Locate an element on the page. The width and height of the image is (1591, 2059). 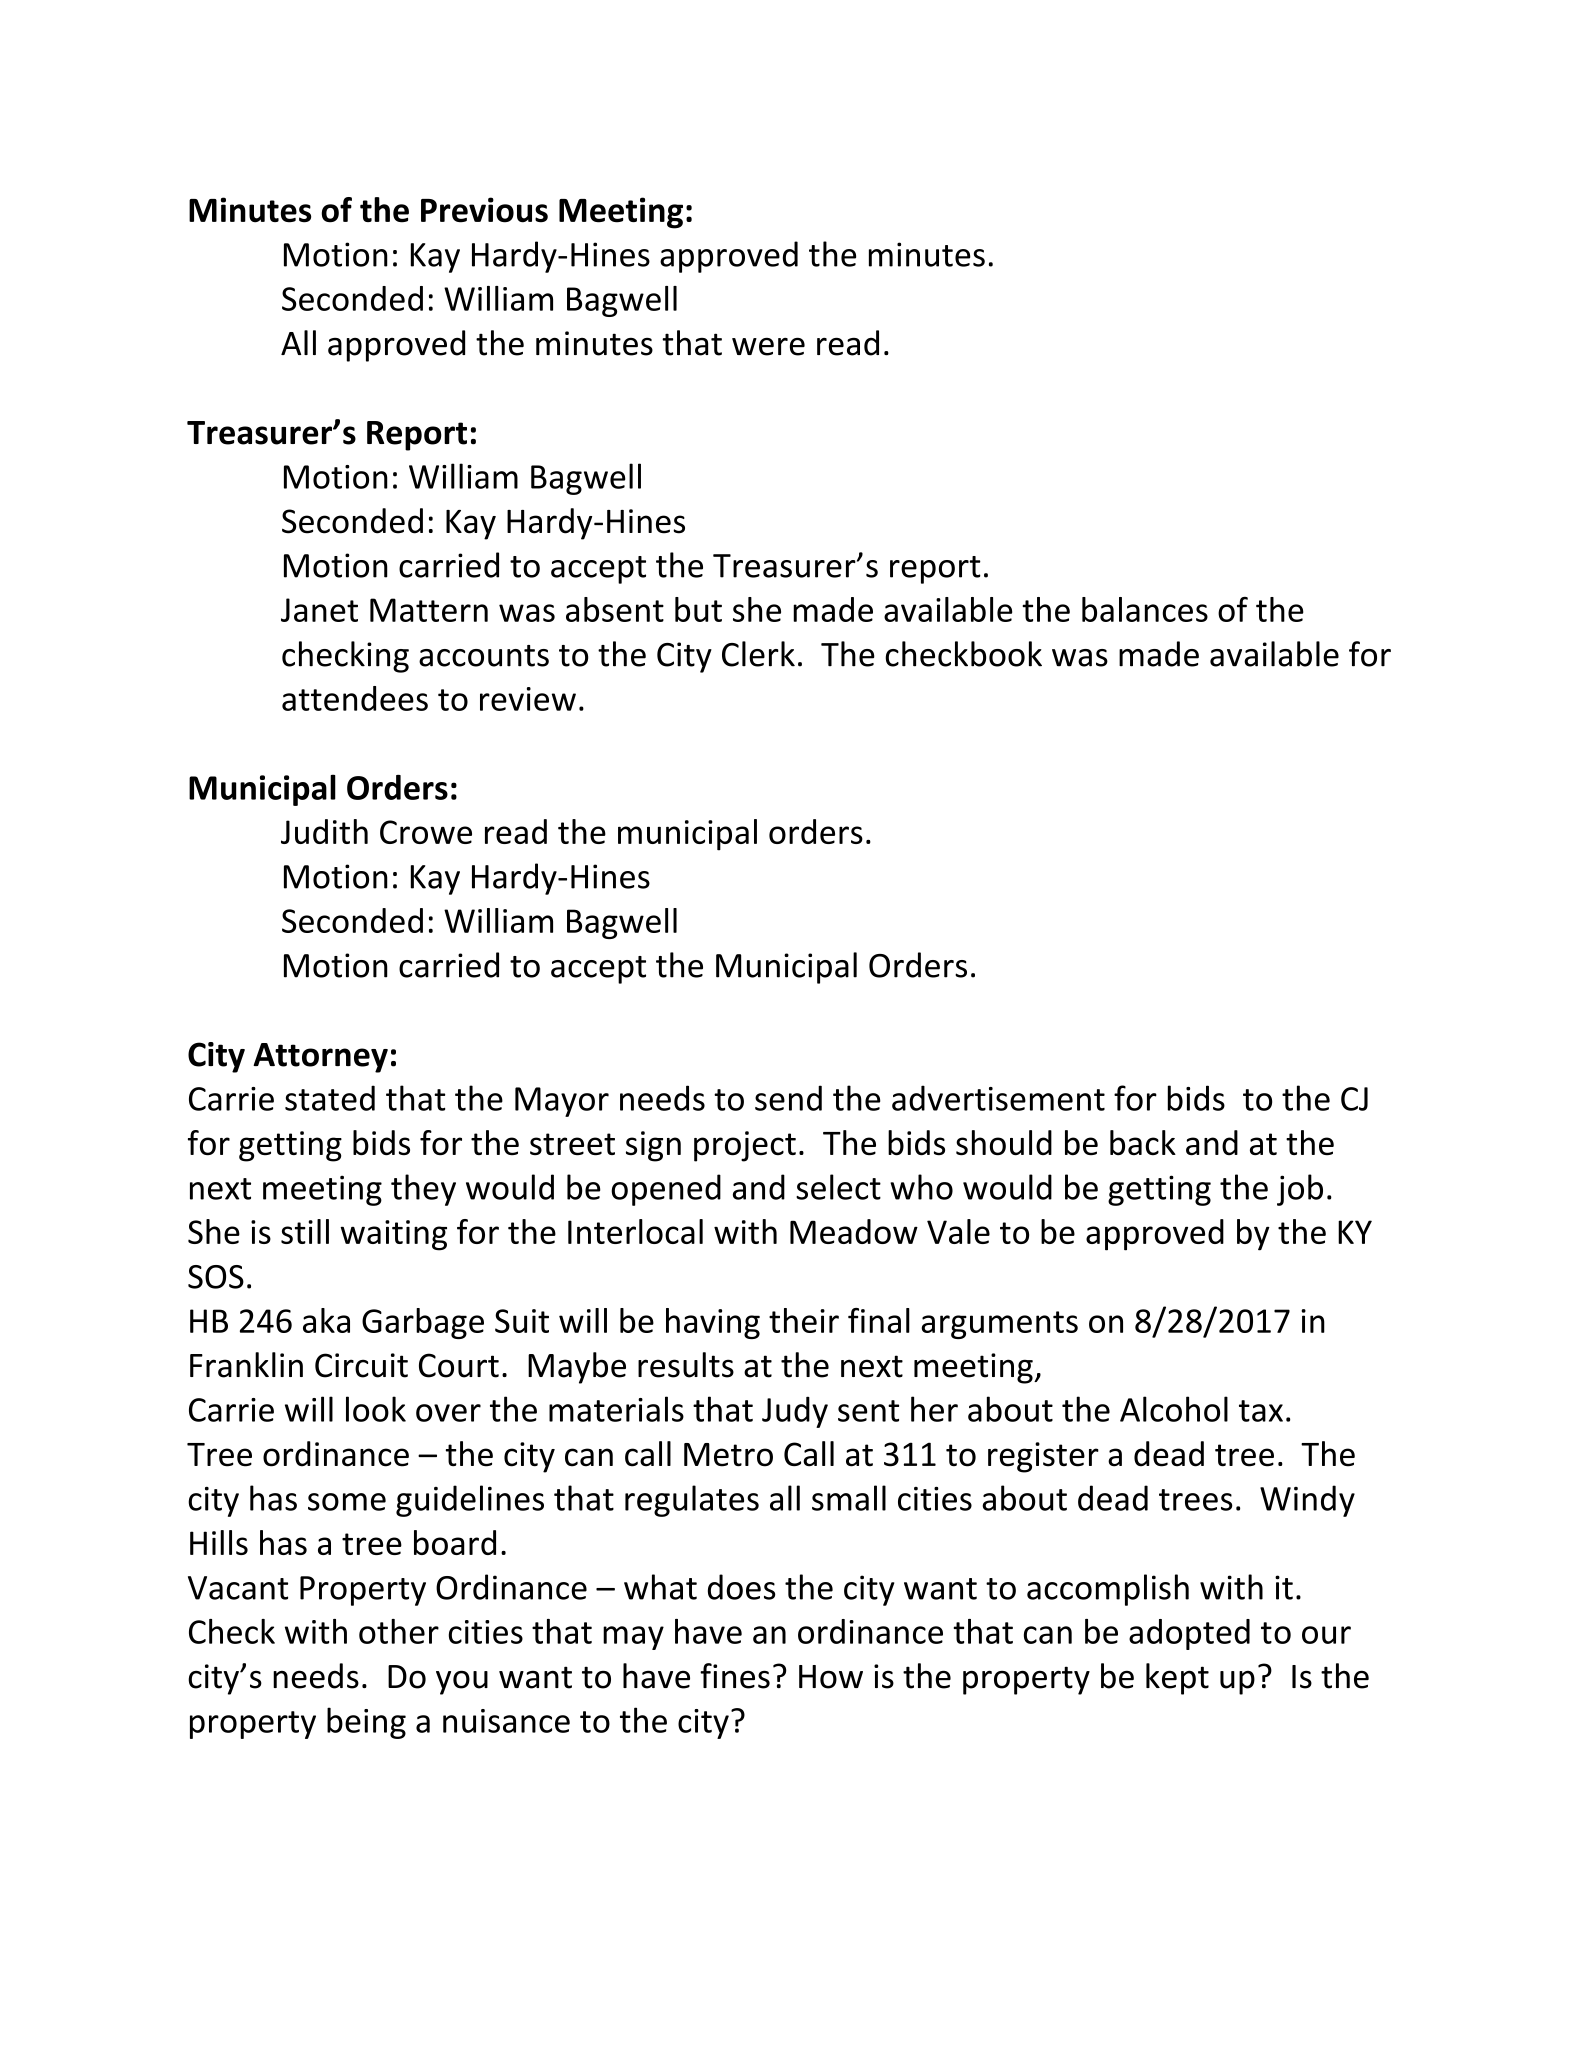
but is located at coordinates (698, 609).
